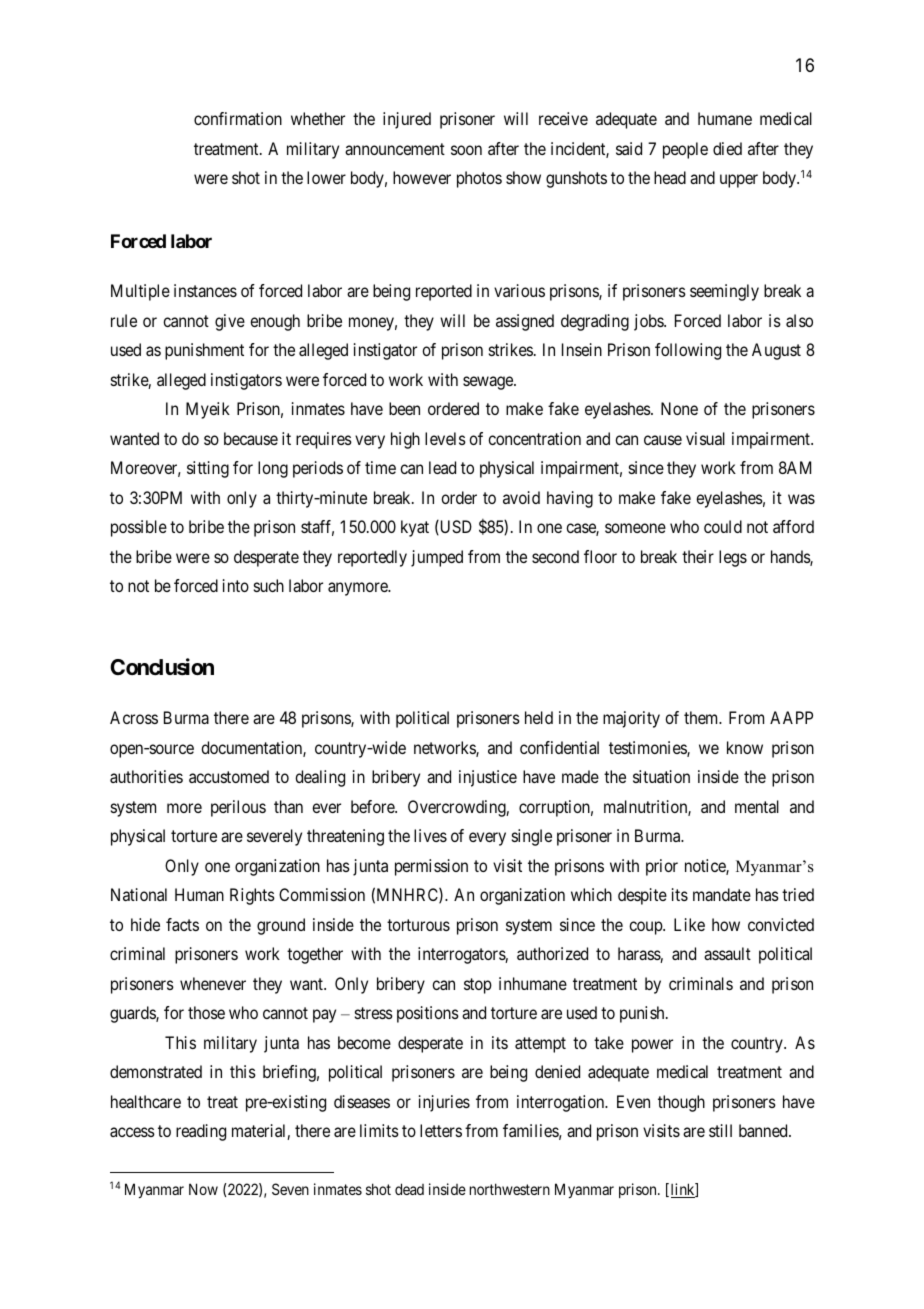 This page has width=924, height=1309. What do you see at coordinates (238, 118) in the page?
I see `confirmation` at bounding box center [238, 118].
